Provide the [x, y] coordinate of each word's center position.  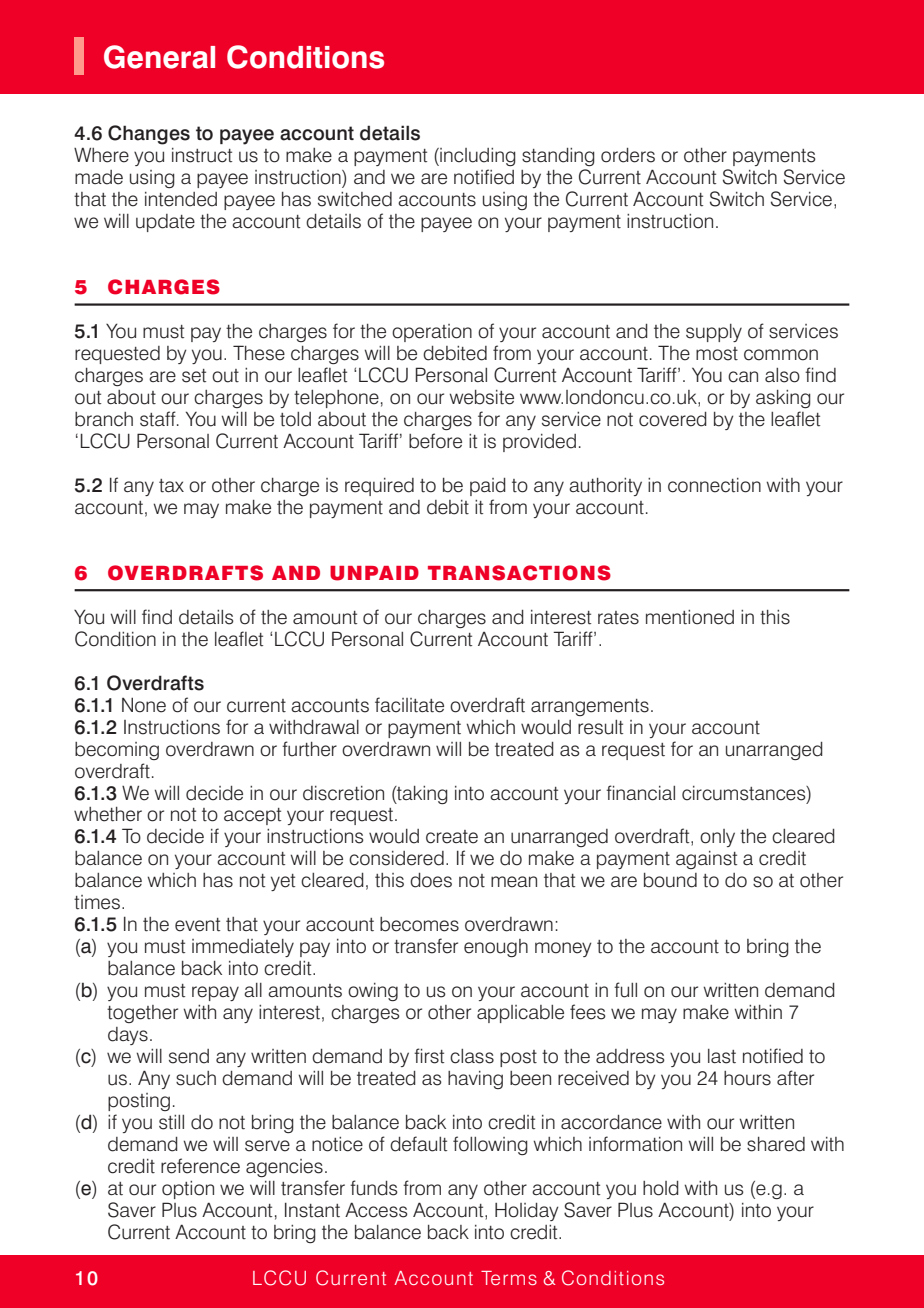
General [159, 57]
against [706, 860]
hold [661, 1188]
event [197, 925]
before [435, 441]
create [452, 837]
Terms [509, 1278]
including [477, 157]
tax [171, 486]
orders [628, 155]
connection [714, 485]
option [188, 1190]
